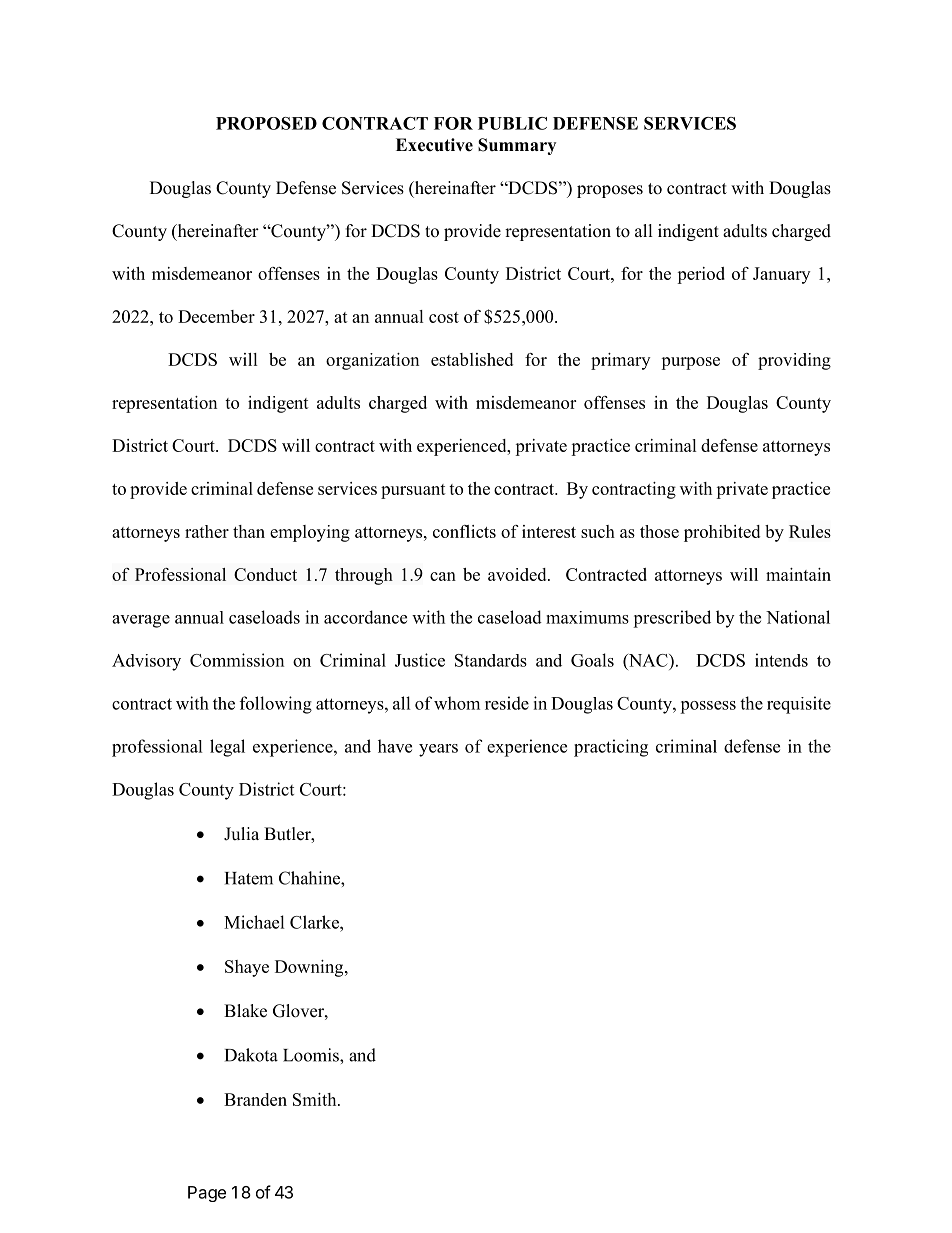 The height and width of the document is (1233, 952). I want to click on Standards, so click(491, 660).
